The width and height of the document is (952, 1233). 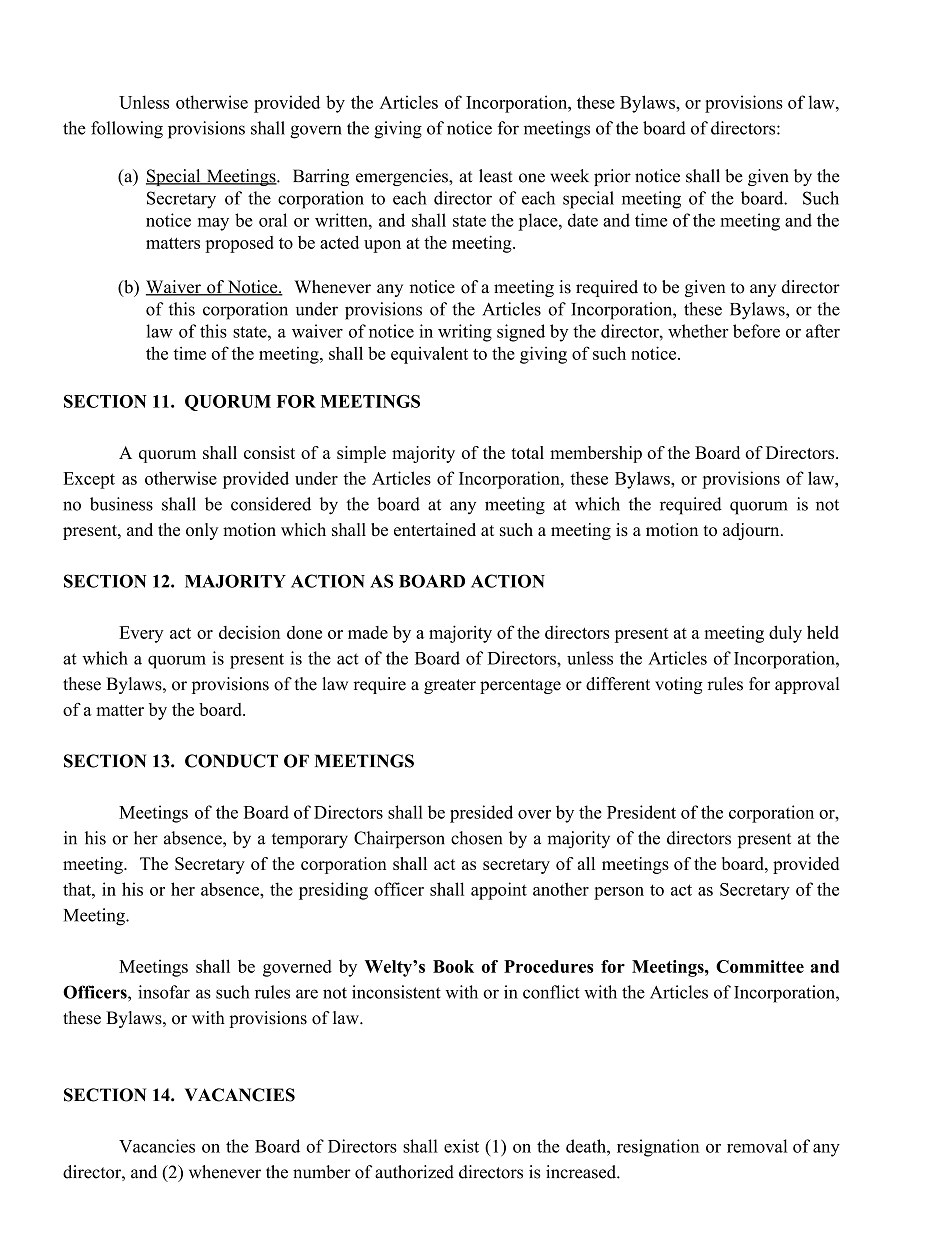 What do you see at coordinates (141, 634) in the document?
I see `Every` at bounding box center [141, 634].
